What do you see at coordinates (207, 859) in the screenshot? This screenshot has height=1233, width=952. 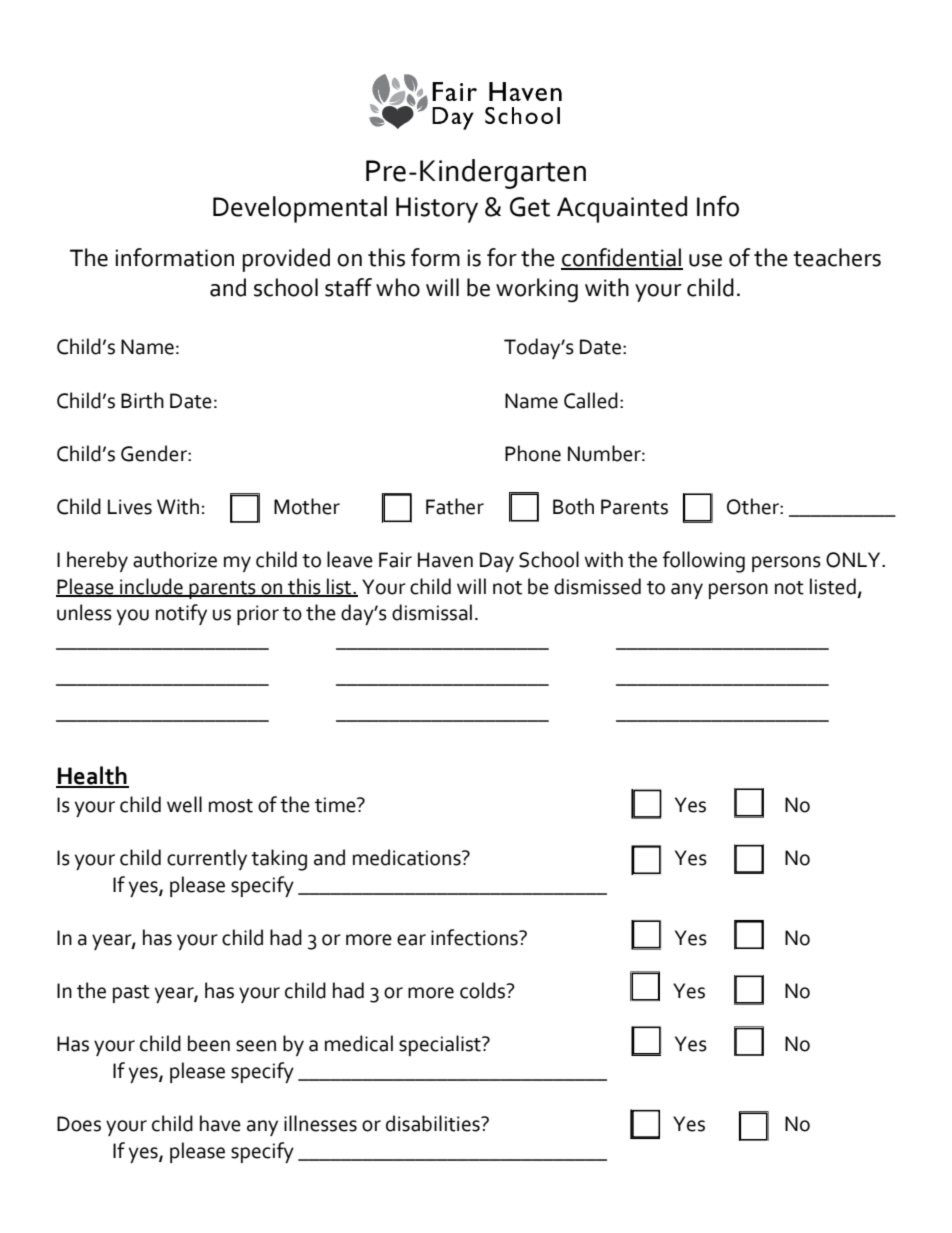 I see `currently` at bounding box center [207, 859].
